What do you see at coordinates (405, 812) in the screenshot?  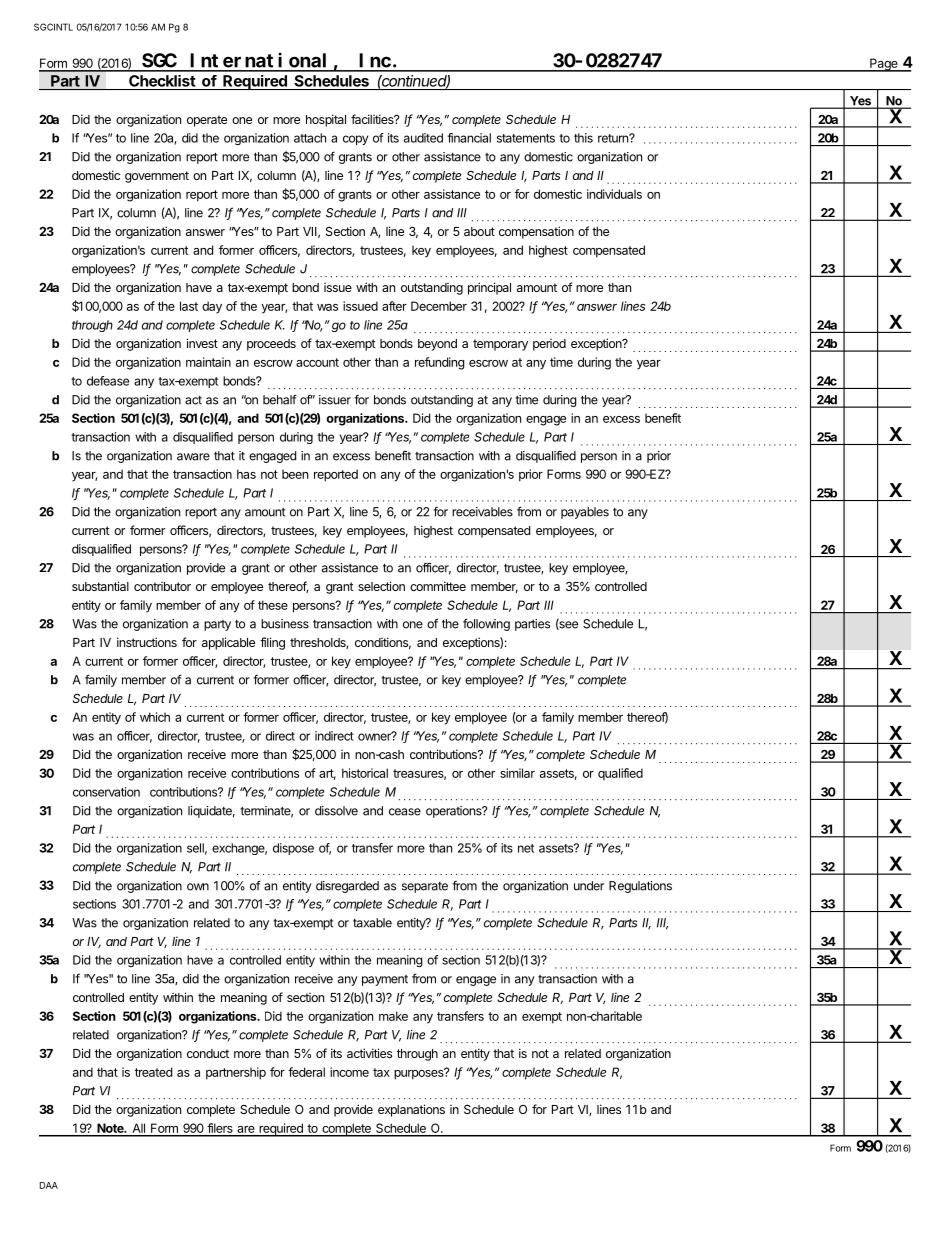 I see `cease` at bounding box center [405, 812].
